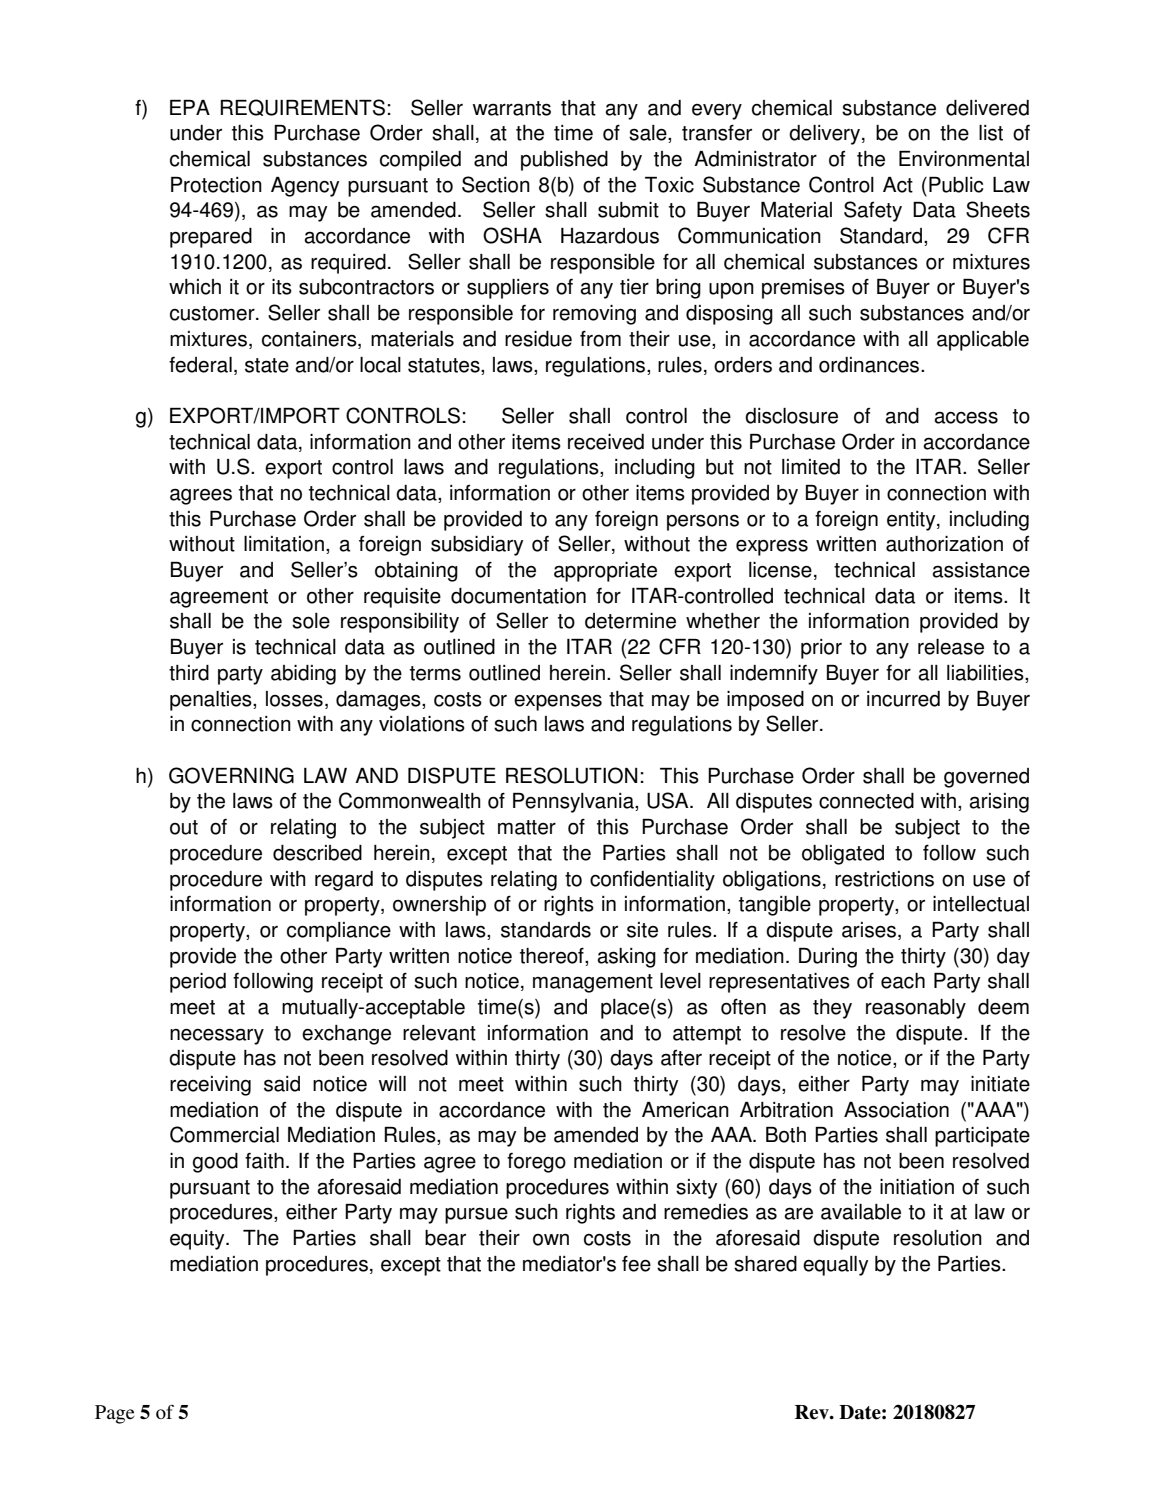 This screenshot has width=1152, height=1491. I want to click on Page, so click(114, 1414).
